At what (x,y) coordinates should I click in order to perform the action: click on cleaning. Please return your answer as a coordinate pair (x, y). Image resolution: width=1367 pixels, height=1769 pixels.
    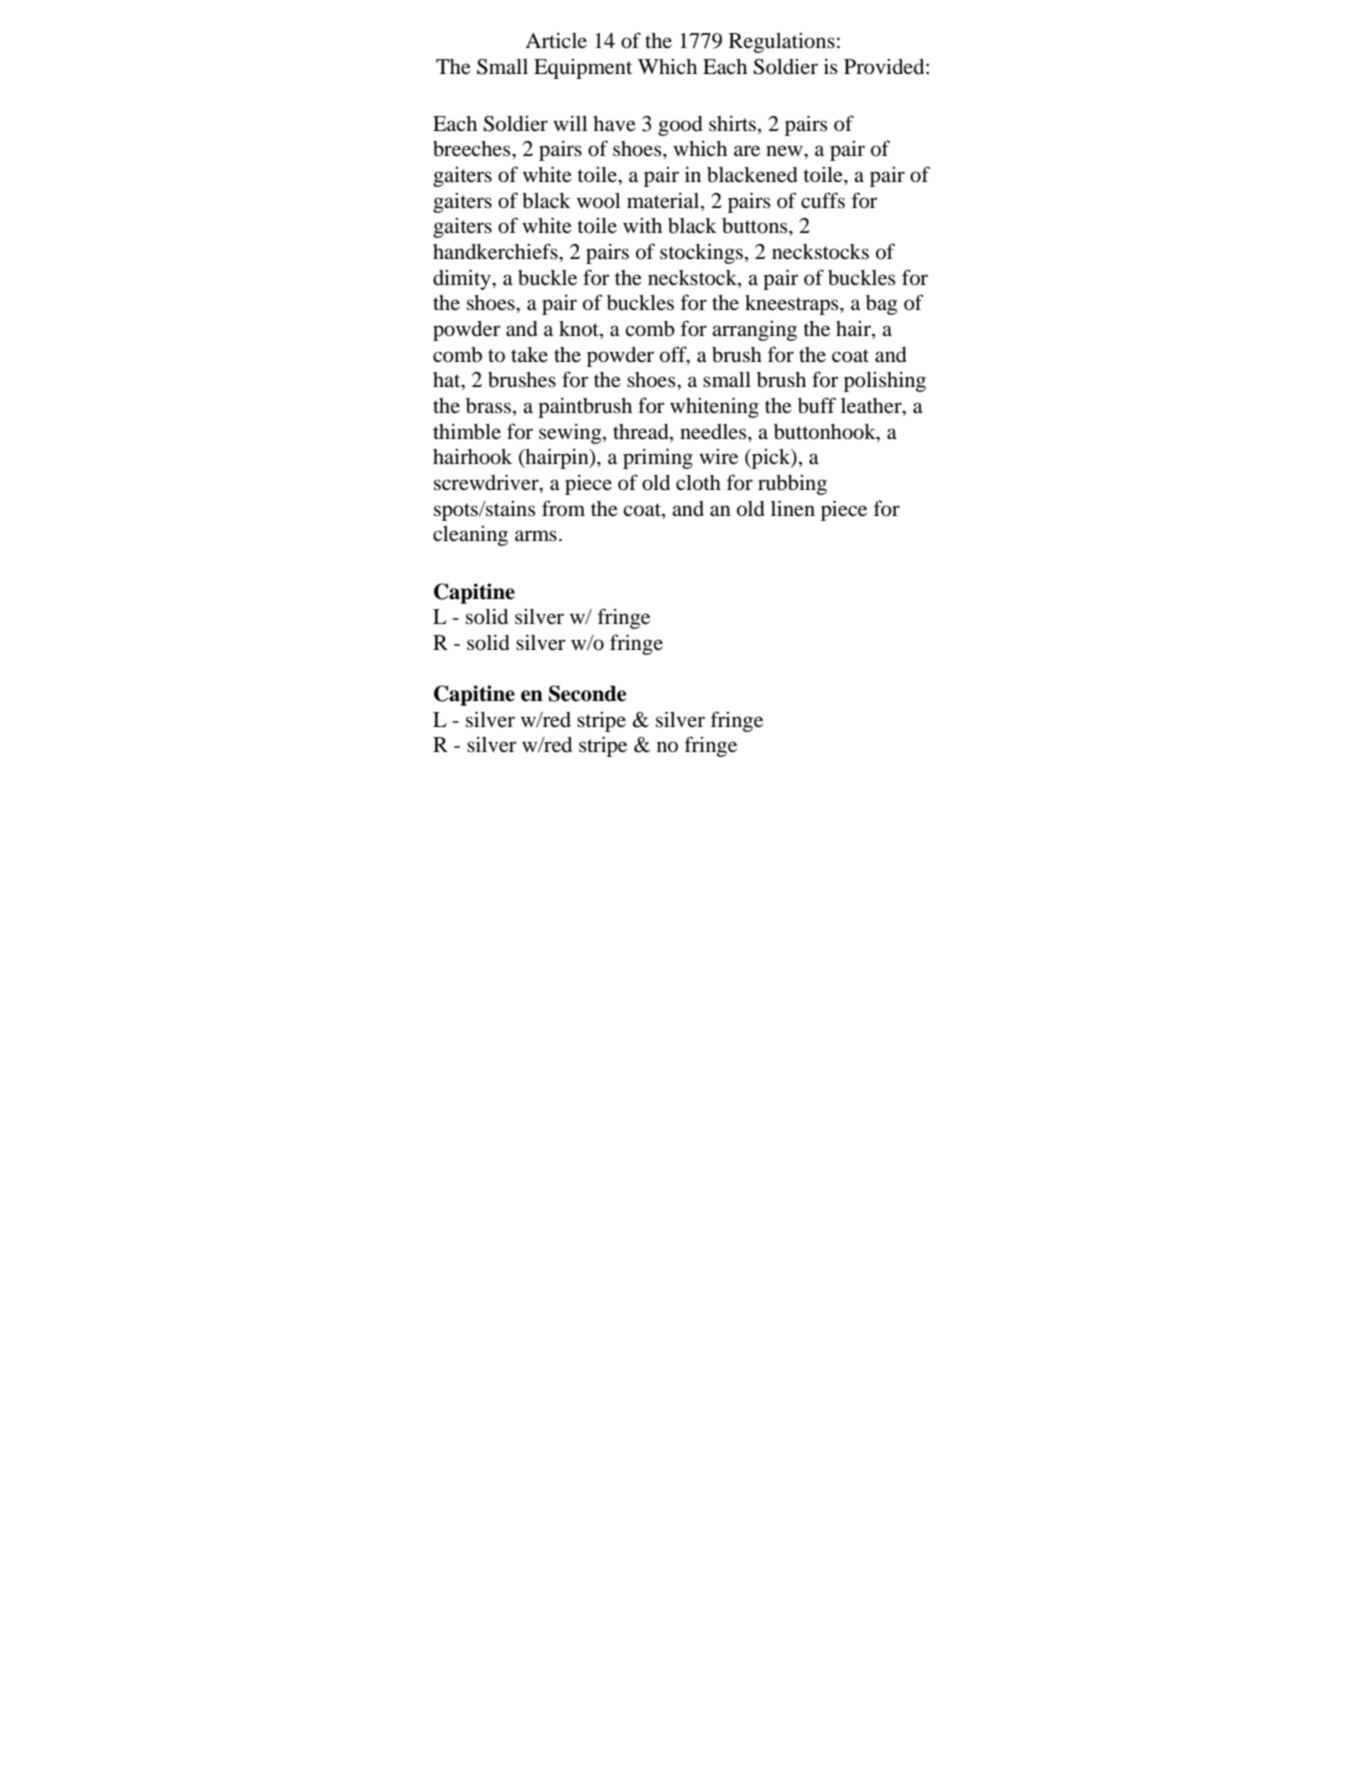
    Looking at the image, I should click on (470, 536).
